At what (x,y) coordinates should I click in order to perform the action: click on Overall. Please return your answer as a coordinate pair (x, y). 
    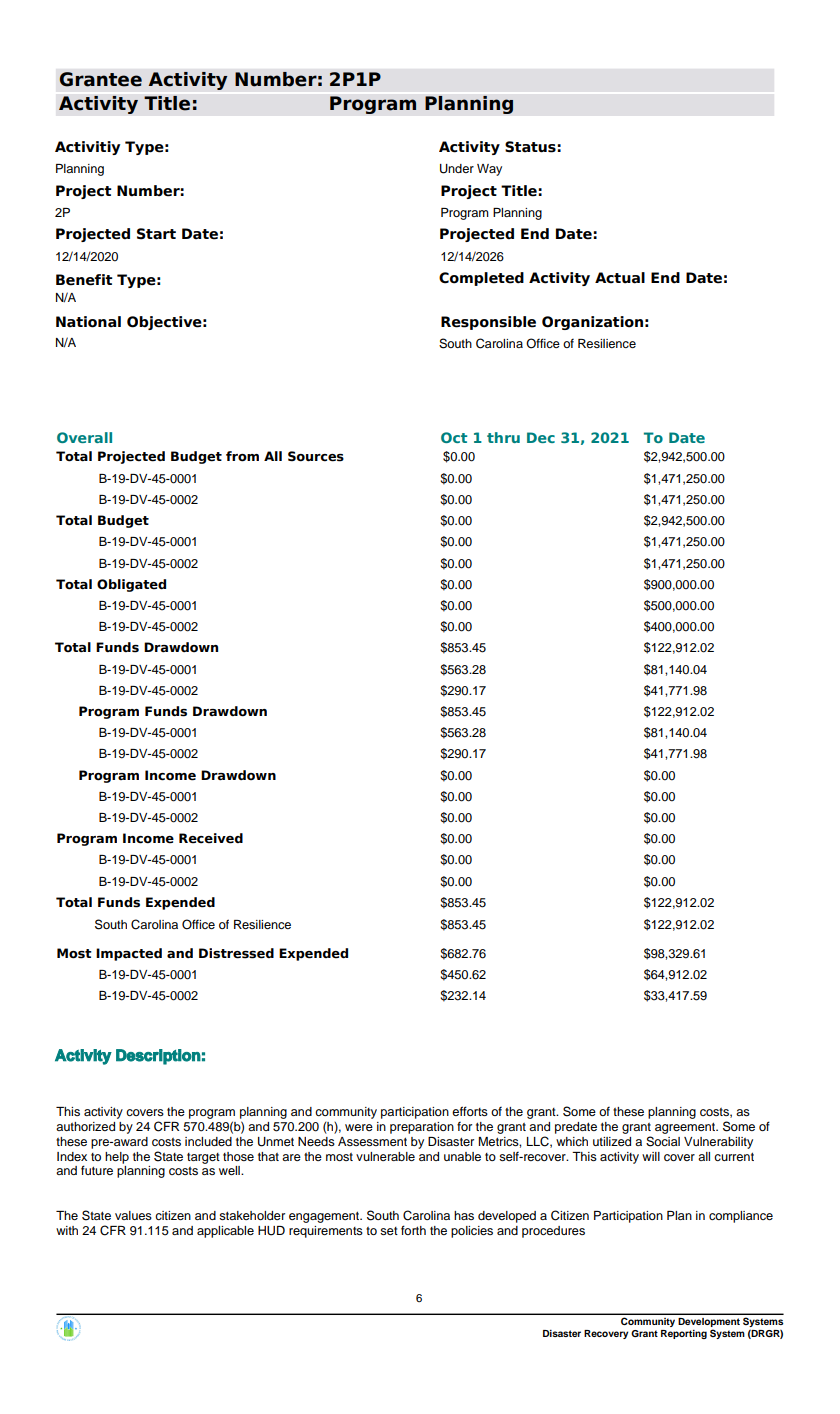
    Looking at the image, I should click on (84, 437).
